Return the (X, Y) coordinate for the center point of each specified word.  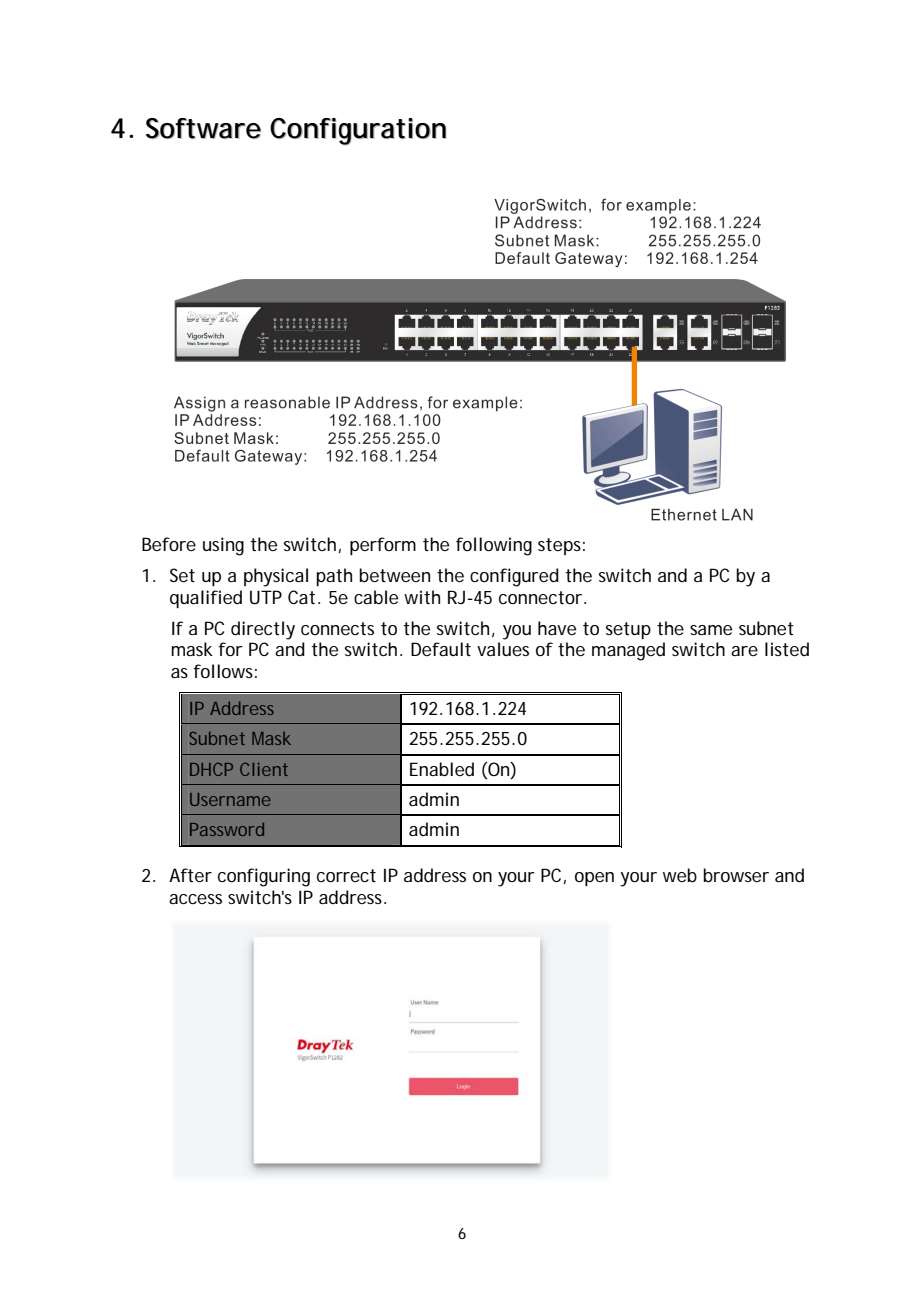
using (223, 546)
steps (559, 546)
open (594, 879)
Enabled (442, 769)
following (494, 546)
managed (628, 651)
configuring (264, 877)
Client (264, 769)
